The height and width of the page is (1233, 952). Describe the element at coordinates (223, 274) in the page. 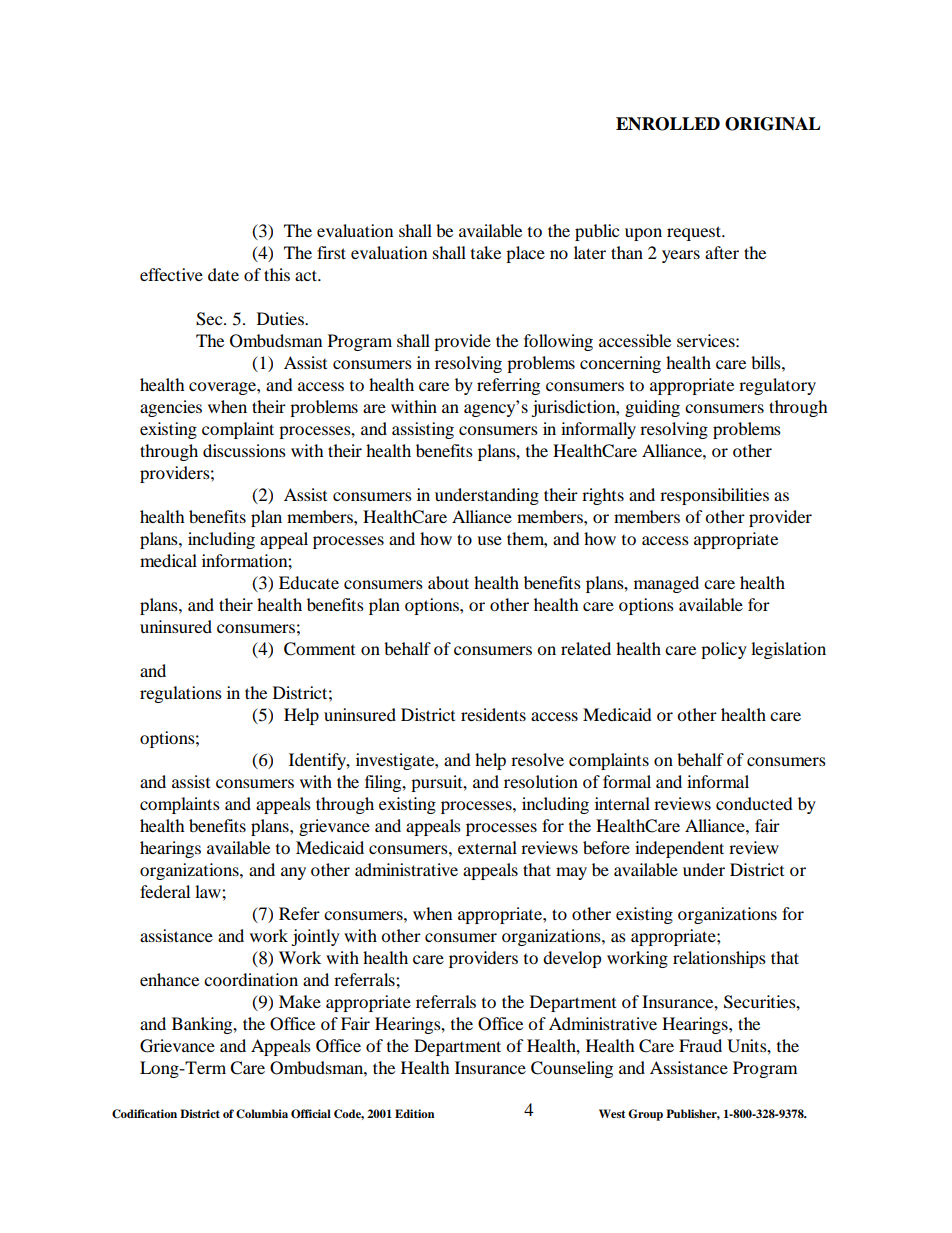

I see `date` at that location.
